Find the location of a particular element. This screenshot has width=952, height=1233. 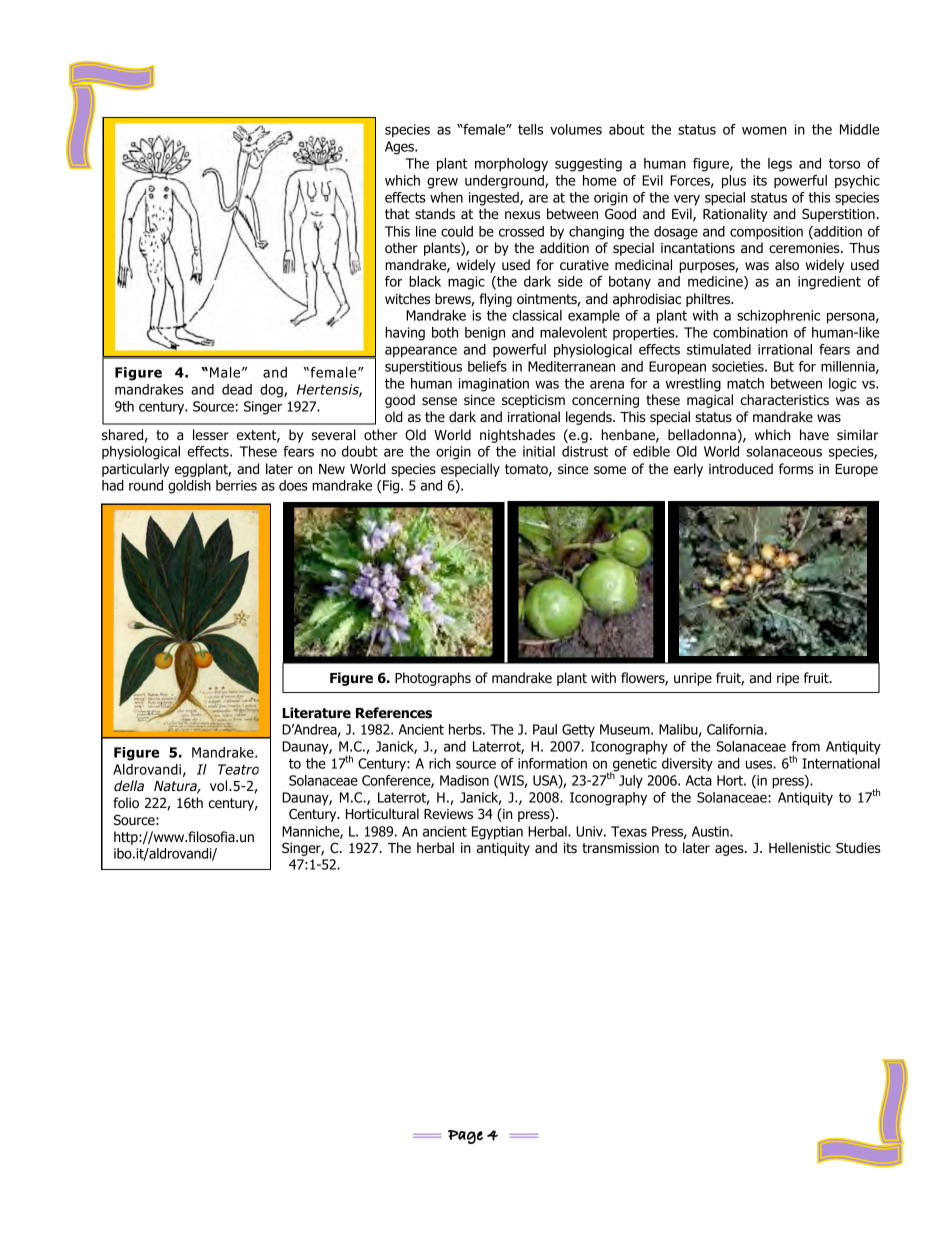

Egyptian is located at coordinates (497, 833).
